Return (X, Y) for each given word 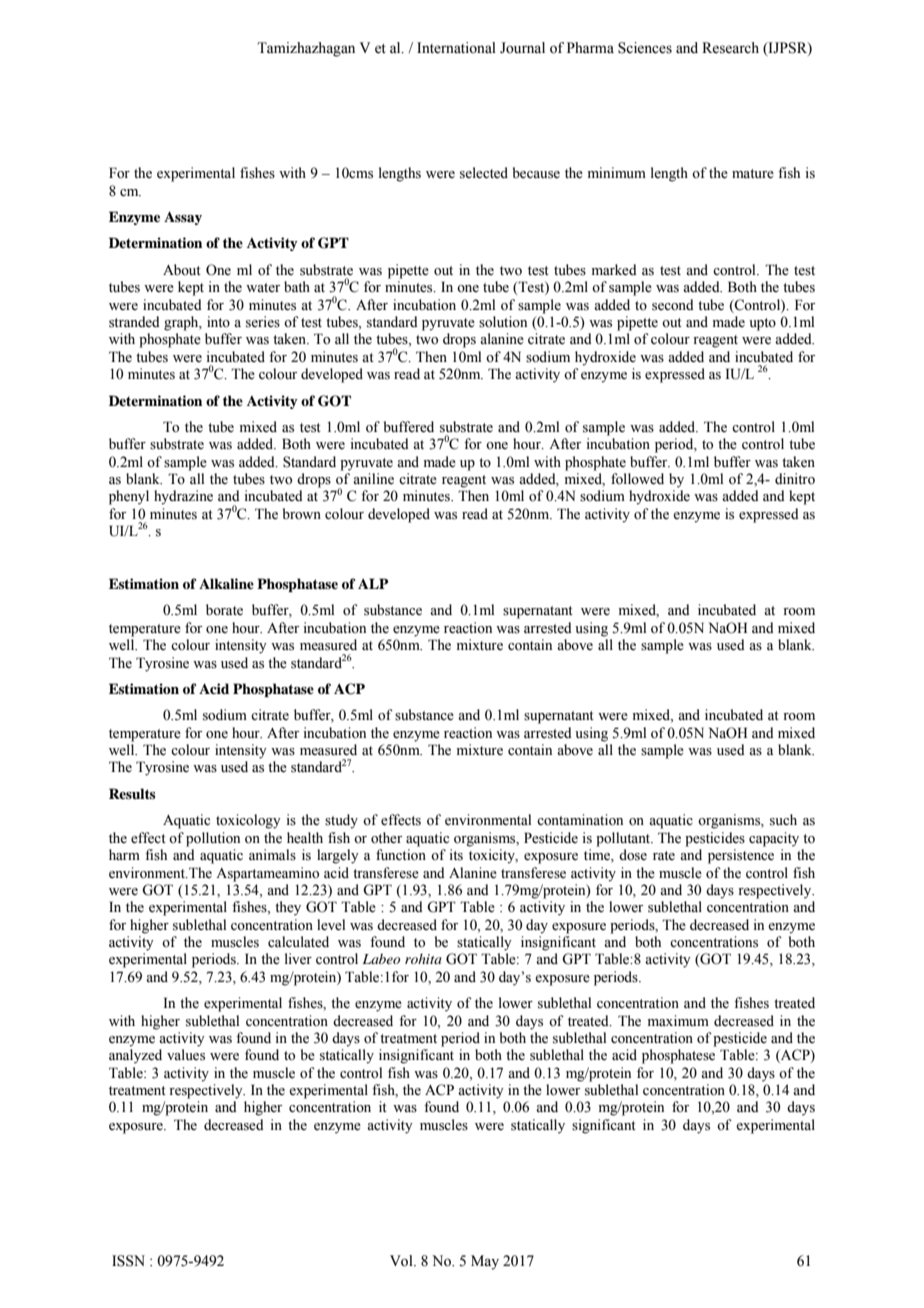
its (456, 855)
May (485, 1262)
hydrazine (183, 497)
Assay (183, 218)
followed (637, 479)
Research (730, 48)
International (456, 48)
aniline (373, 479)
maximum (678, 1020)
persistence (741, 856)
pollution (213, 839)
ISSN (128, 1261)
